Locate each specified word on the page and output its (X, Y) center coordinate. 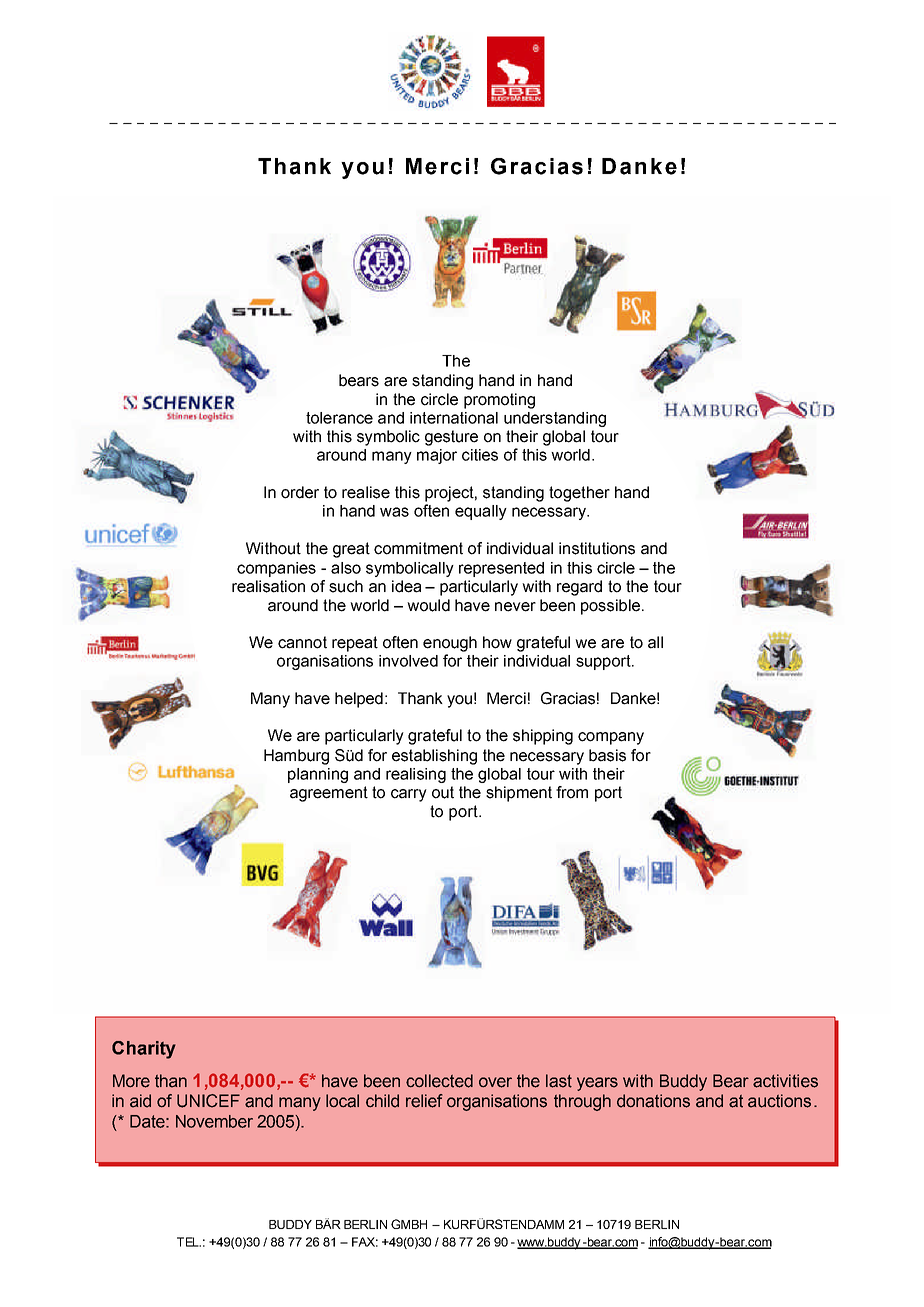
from (572, 792)
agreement (329, 794)
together (579, 494)
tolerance (339, 418)
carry (409, 795)
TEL (189, 1242)
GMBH (409, 1224)
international (454, 418)
